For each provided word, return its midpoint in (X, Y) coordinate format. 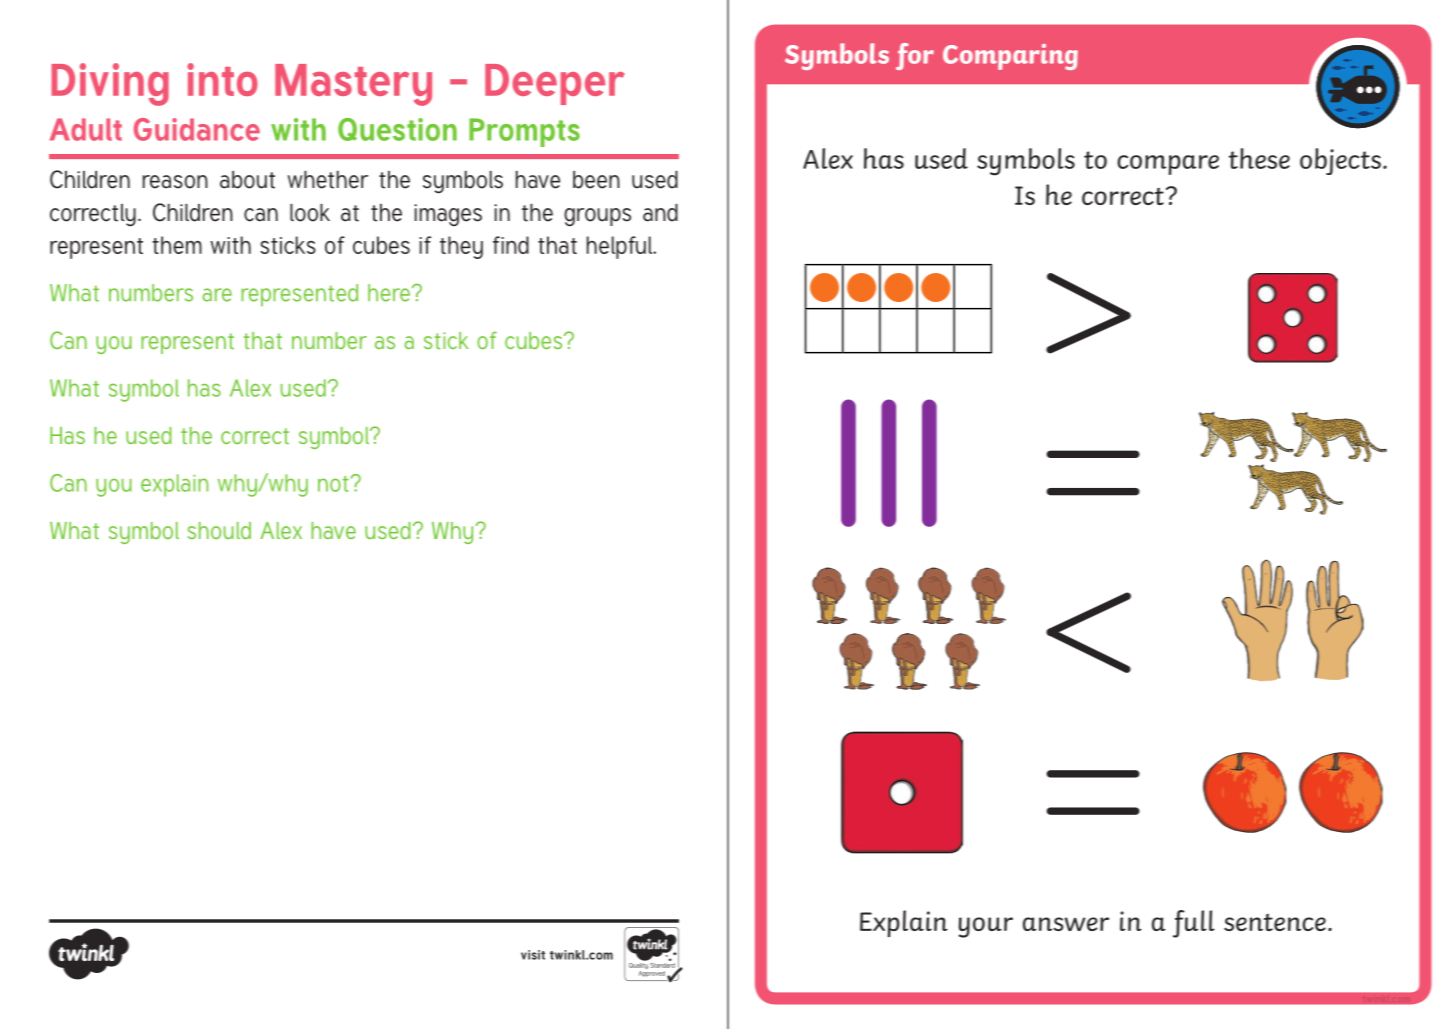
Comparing (1010, 57)
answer (1066, 924)
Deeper (555, 84)
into (222, 79)
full (1194, 924)
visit (533, 955)
